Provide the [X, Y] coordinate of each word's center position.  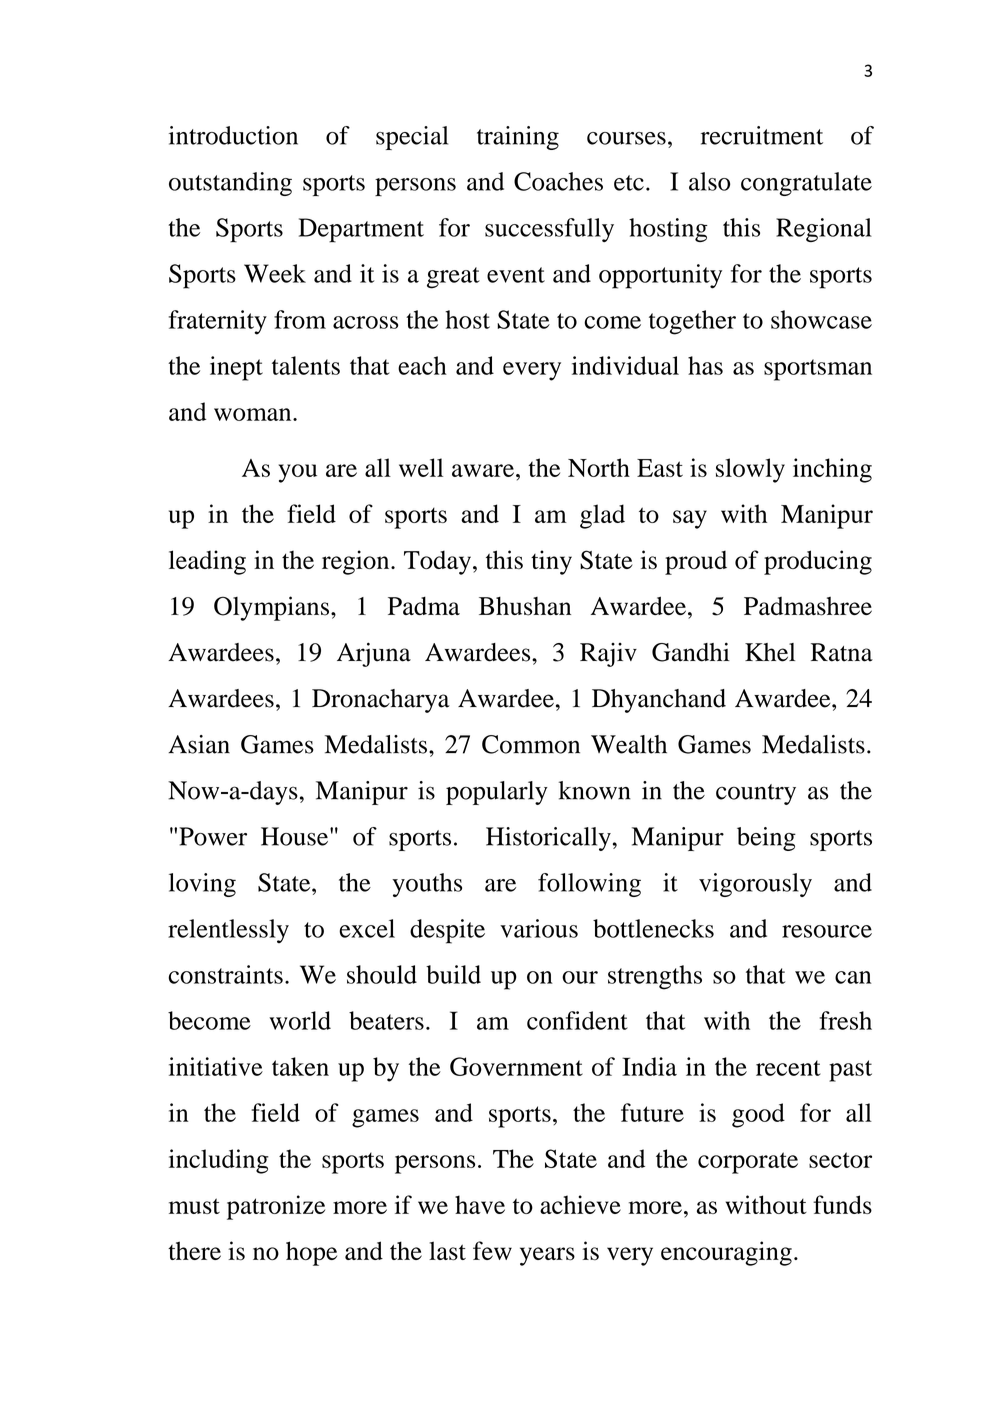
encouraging [726, 1253]
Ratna [842, 652]
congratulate [806, 184]
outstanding [230, 184]
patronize [276, 1207]
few [492, 1250]
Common [531, 744]
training [518, 138]
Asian [199, 744]
